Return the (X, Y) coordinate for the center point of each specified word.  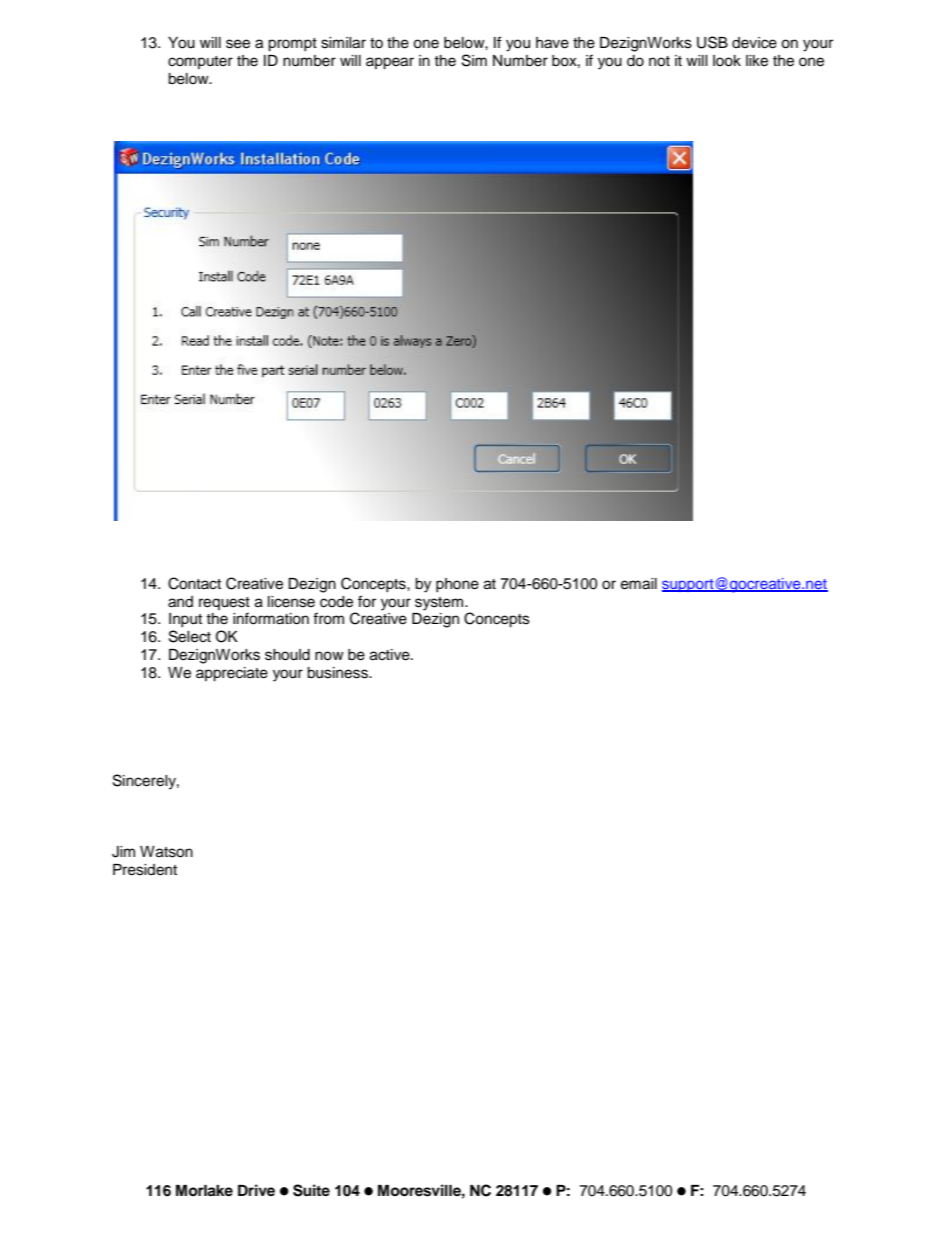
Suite (311, 1190)
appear (390, 63)
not (659, 61)
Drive (256, 1190)
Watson (166, 852)
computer (200, 62)
